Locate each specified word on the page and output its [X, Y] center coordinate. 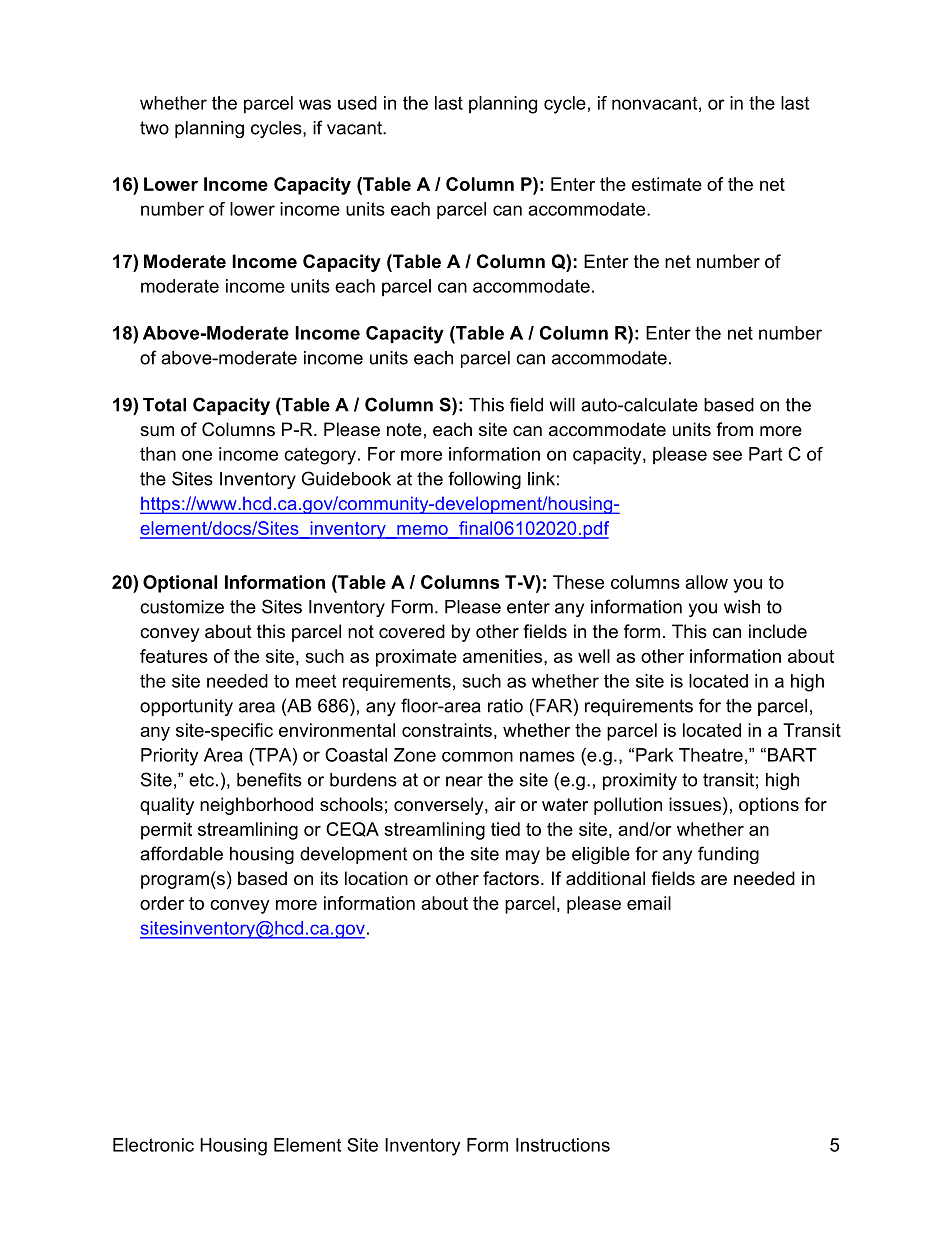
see [727, 455]
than [158, 454]
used [357, 103]
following [484, 480]
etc [201, 780]
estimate [667, 184]
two [154, 128]
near [464, 781]
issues [695, 804]
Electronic [153, 1145]
